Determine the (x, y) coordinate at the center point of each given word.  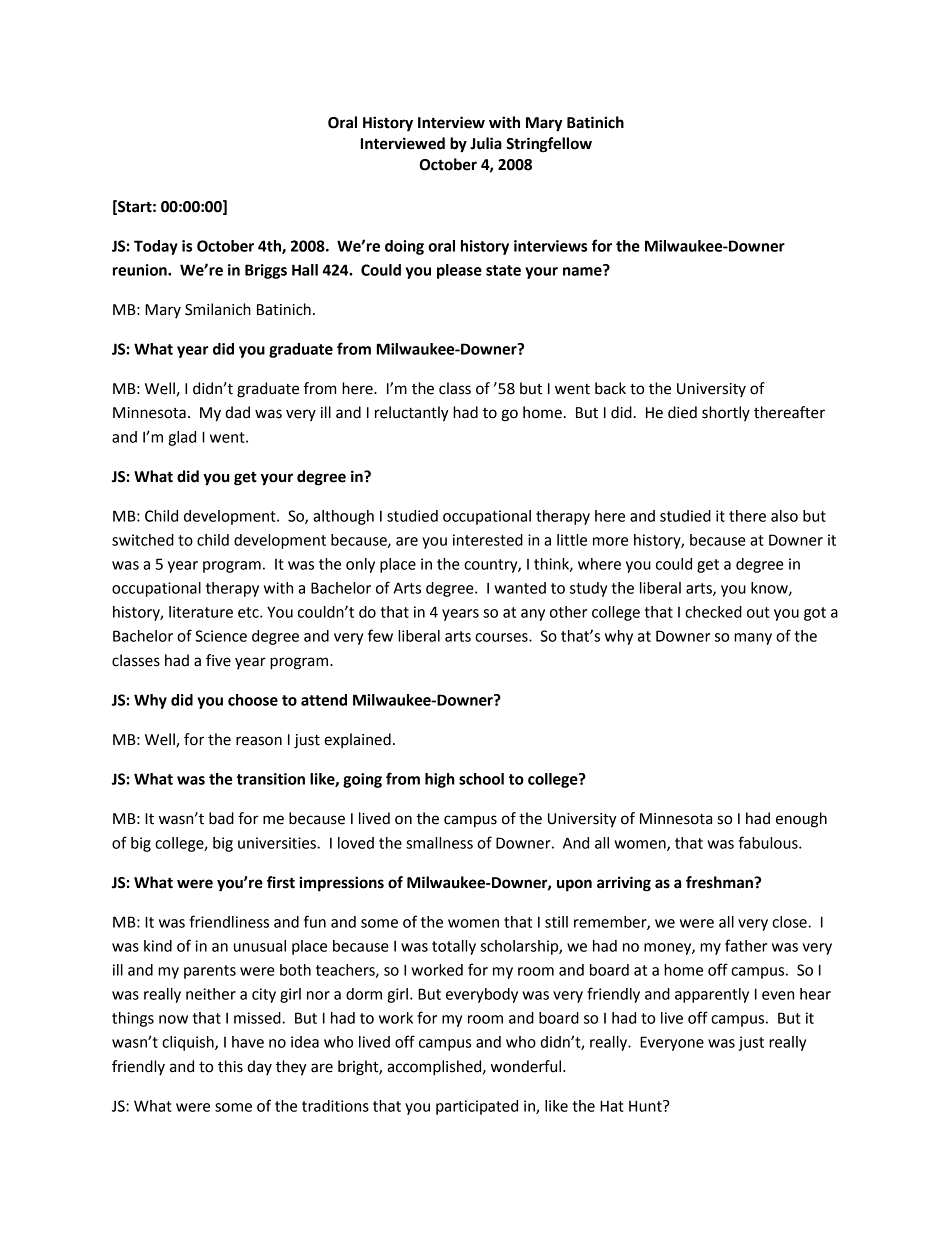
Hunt (646, 1106)
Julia (486, 143)
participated (477, 1107)
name (583, 270)
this (230, 1066)
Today (156, 247)
